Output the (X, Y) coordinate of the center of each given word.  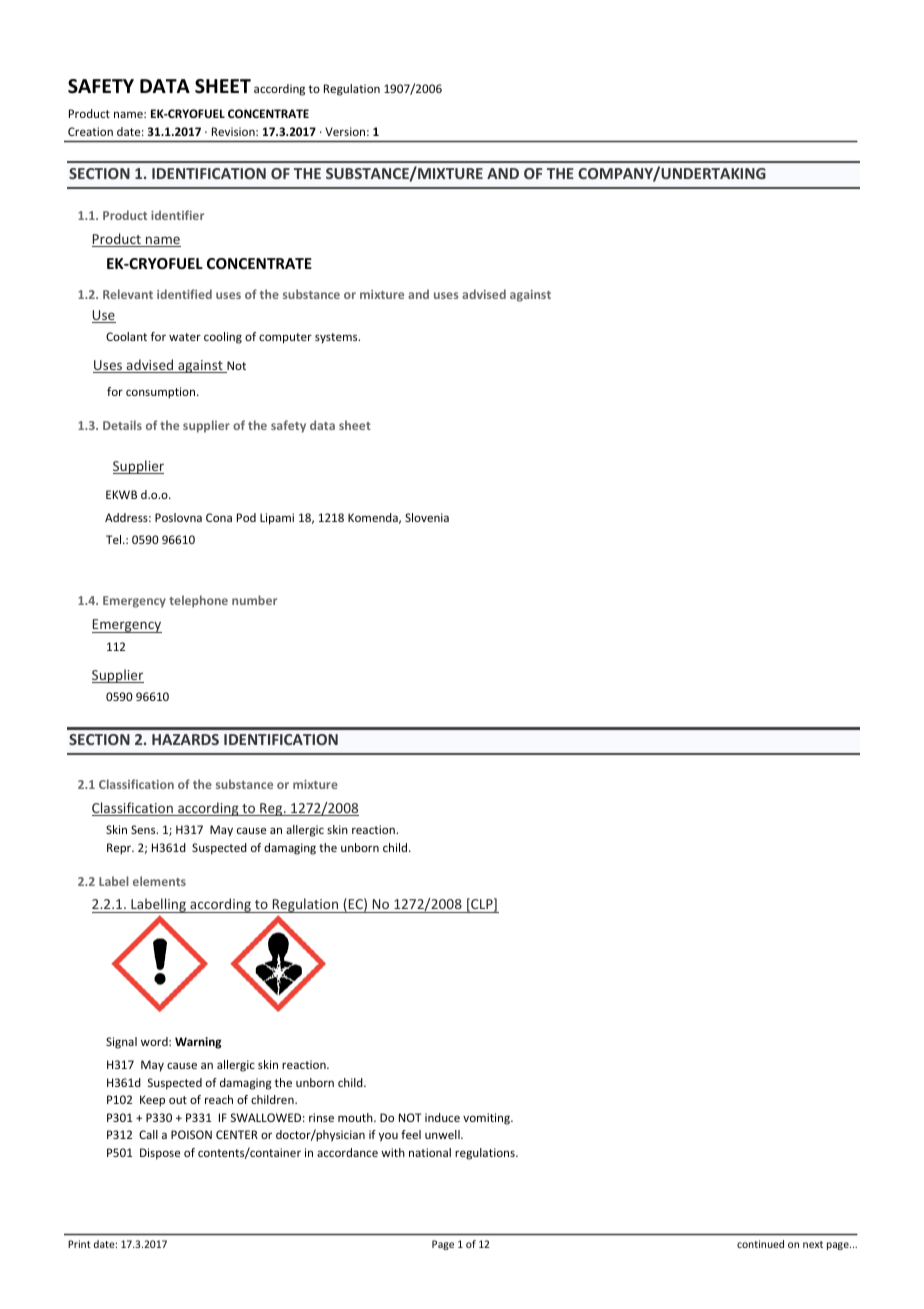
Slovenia (427, 517)
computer (285, 338)
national (430, 1152)
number (254, 600)
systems (337, 338)
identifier (177, 215)
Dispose (160, 1154)
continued (760, 1244)
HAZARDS (185, 739)
